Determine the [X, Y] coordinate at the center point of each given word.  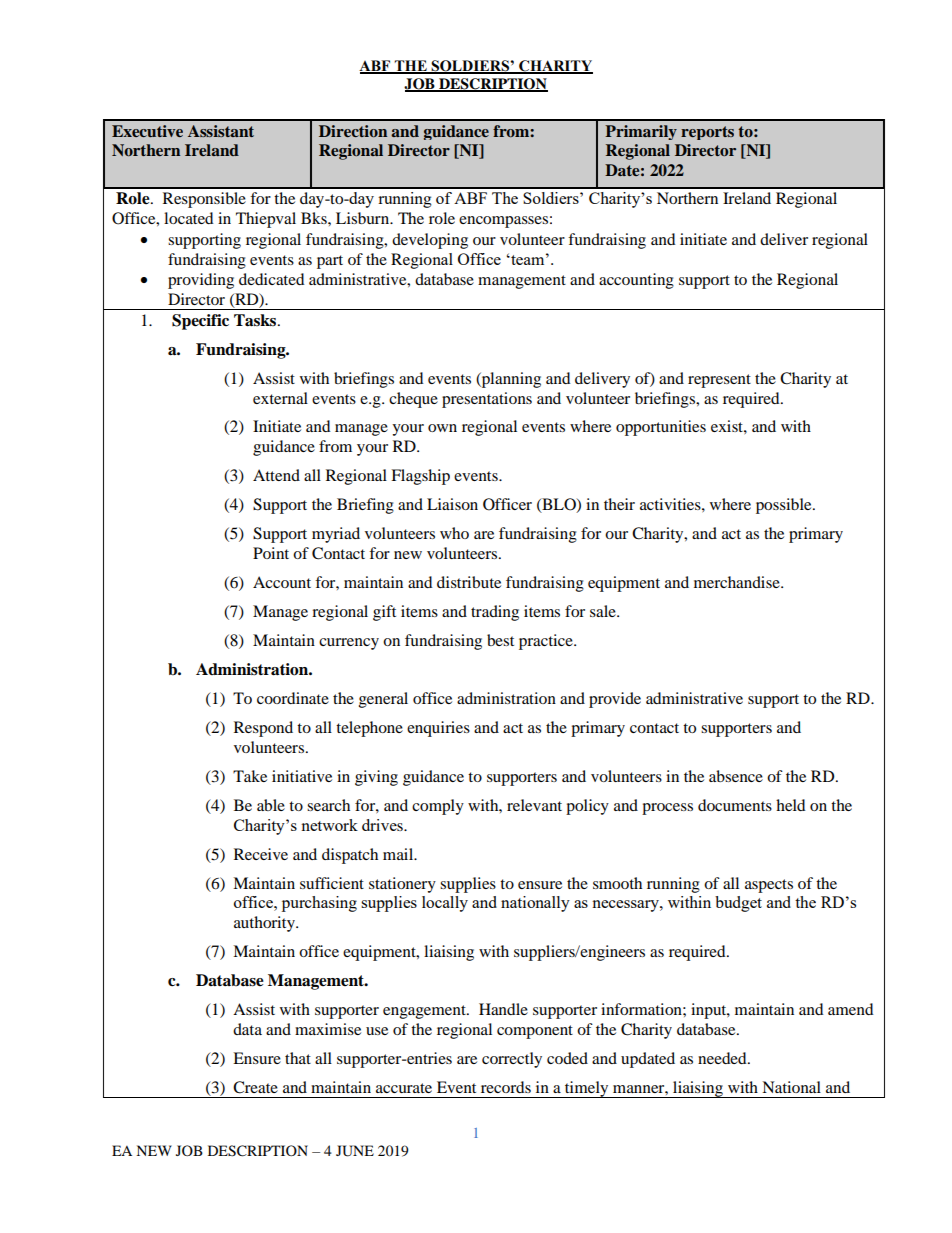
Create [255, 1087]
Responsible [204, 200]
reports [707, 133]
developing [430, 241]
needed [723, 1058]
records [506, 1087]
